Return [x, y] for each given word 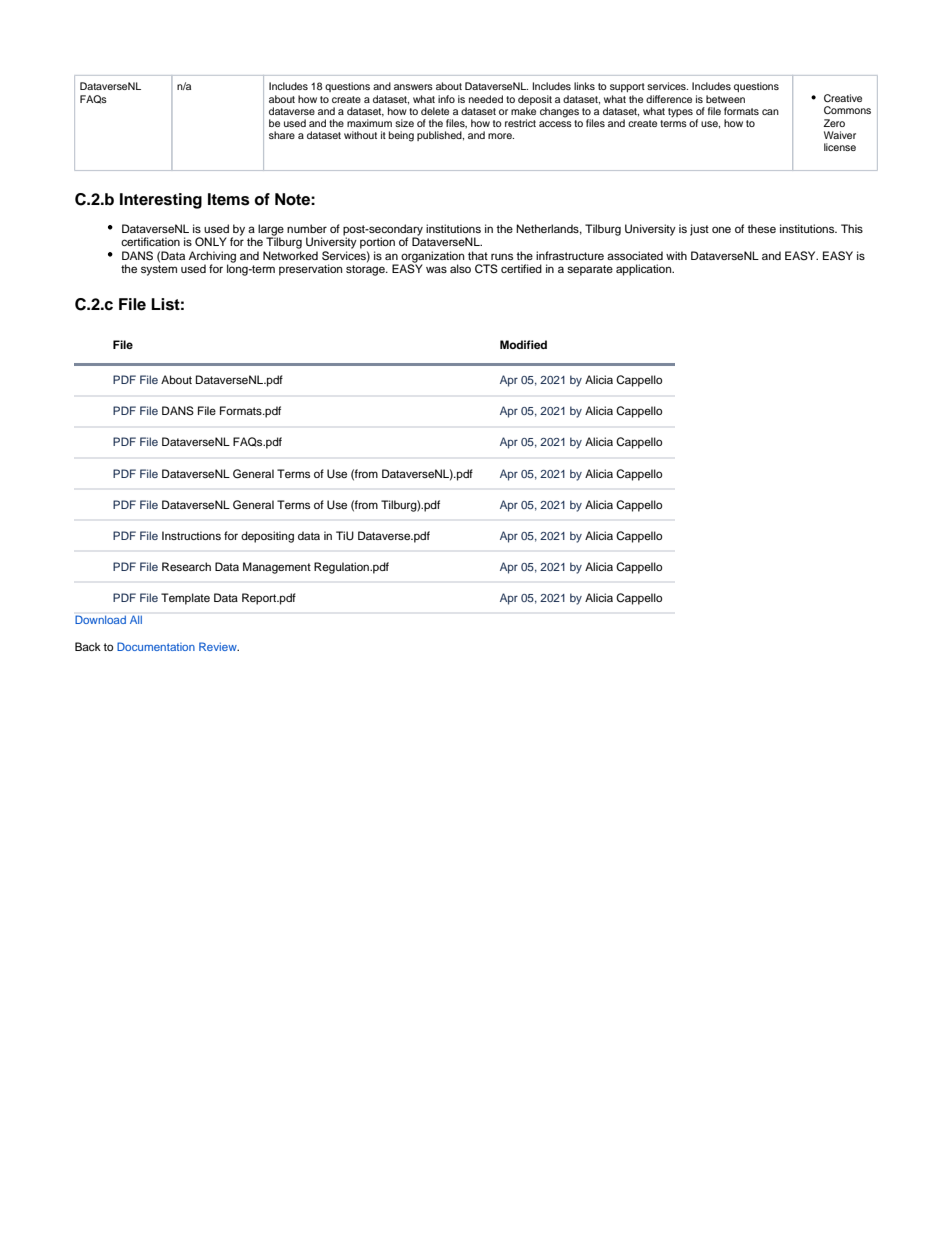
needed [486, 99]
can [770, 112]
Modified [523, 344]
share [282, 135]
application [645, 270]
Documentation [156, 646]
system [159, 270]
